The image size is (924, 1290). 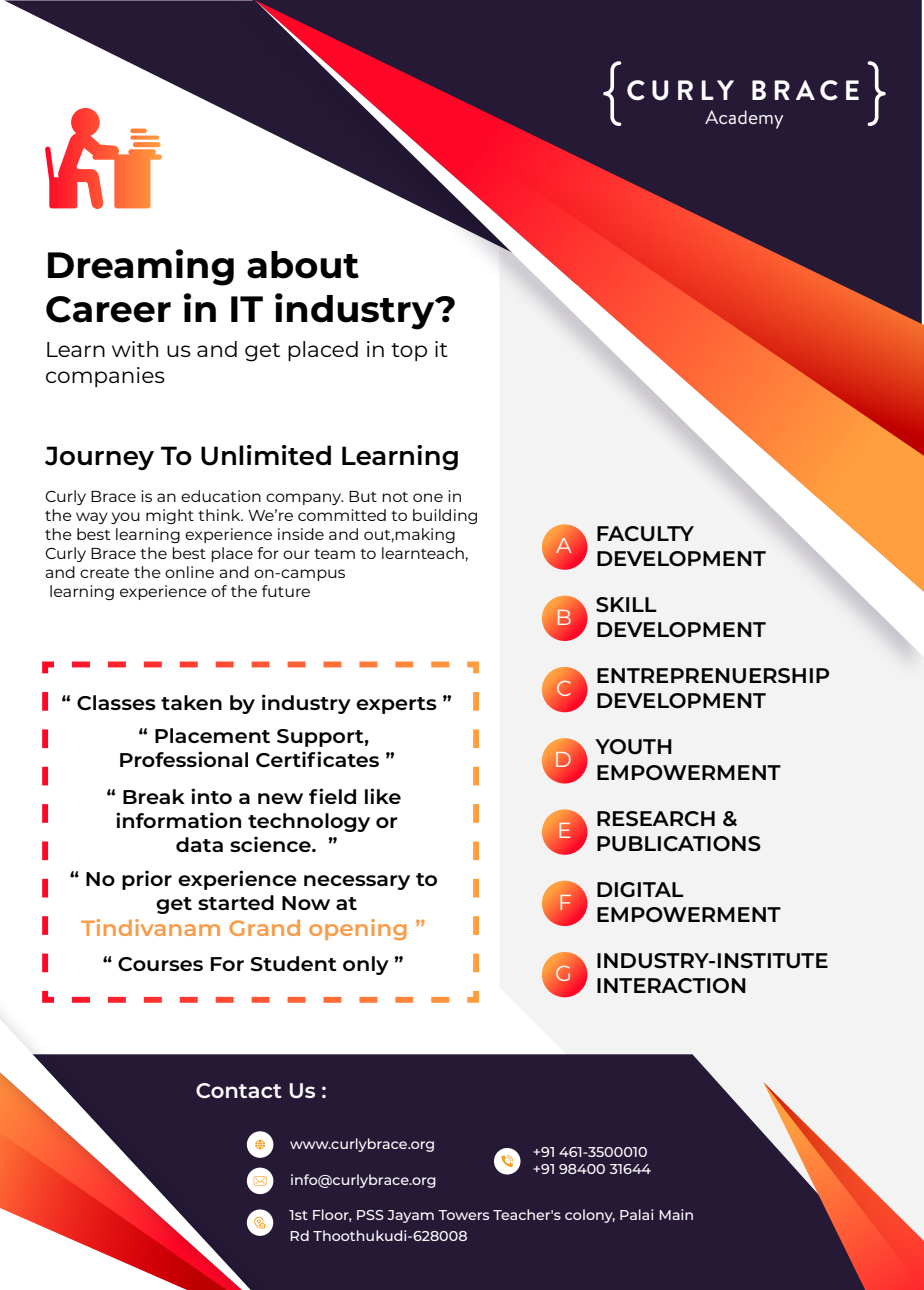 What do you see at coordinates (303, 265) in the page?
I see `about` at bounding box center [303, 265].
